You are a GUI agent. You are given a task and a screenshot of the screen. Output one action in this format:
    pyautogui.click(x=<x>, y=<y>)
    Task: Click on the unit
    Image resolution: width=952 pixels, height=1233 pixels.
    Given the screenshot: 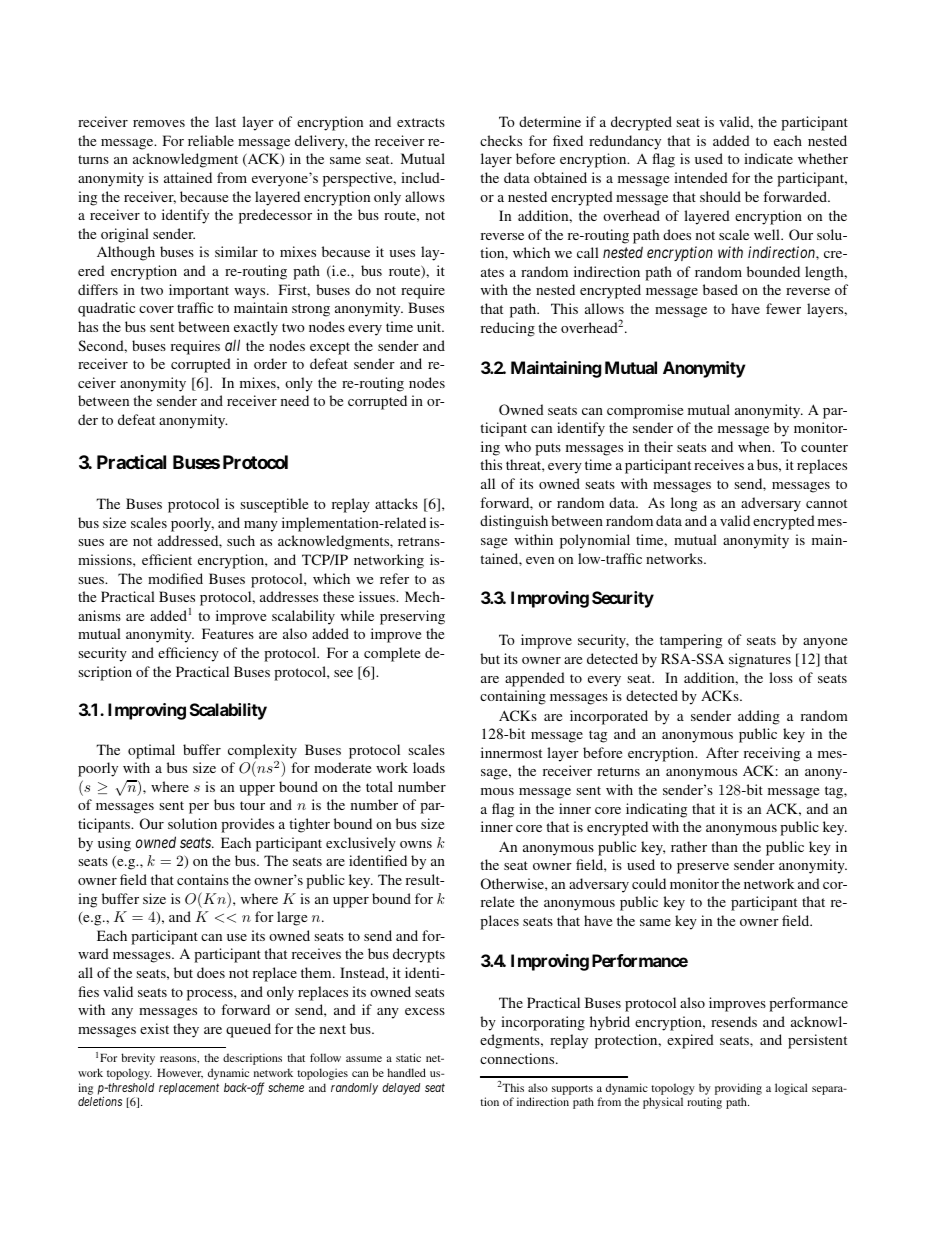 What is the action you would take?
    pyautogui.click(x=430, y=326)
